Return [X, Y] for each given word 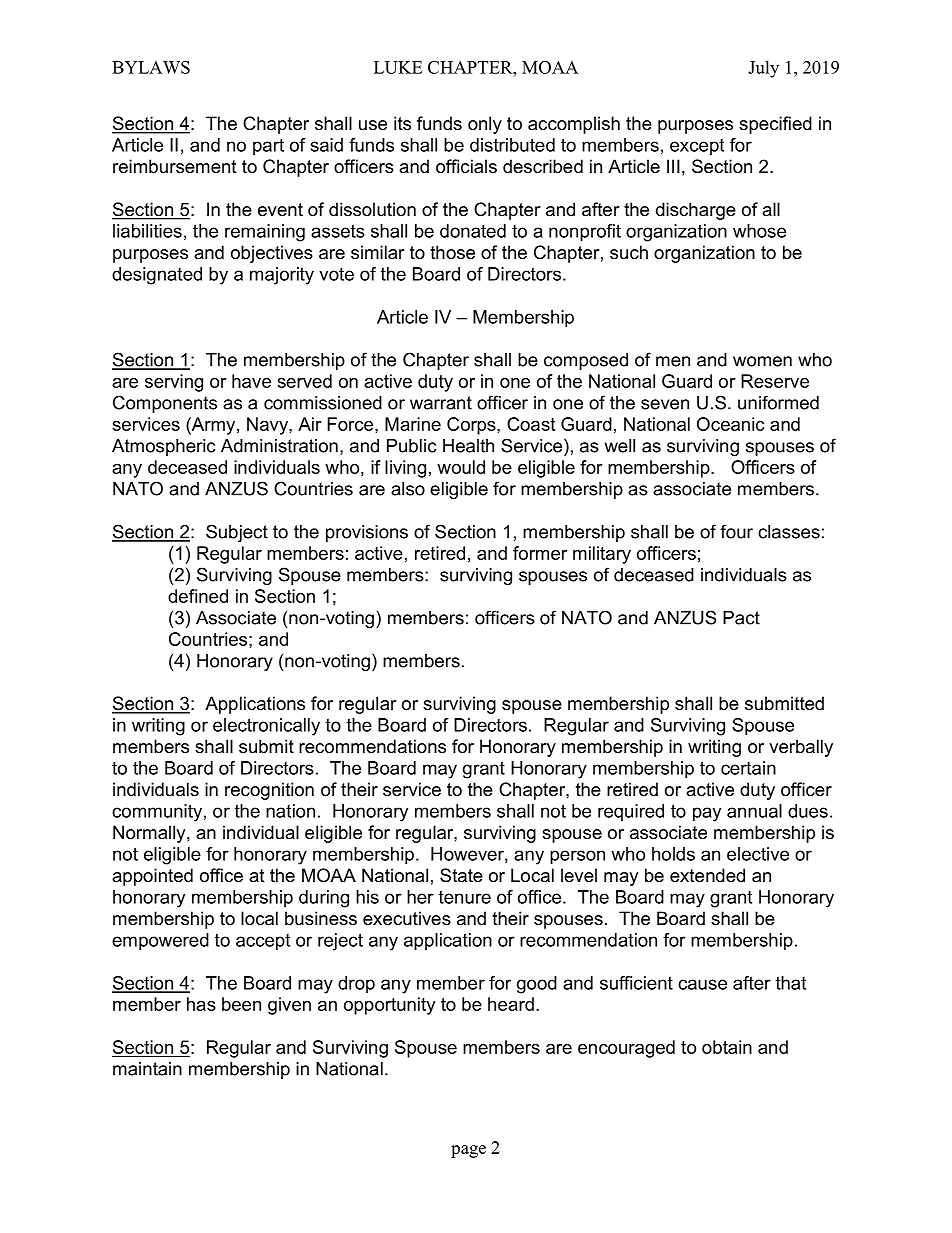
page [468, 1151]
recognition [269, 791]
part [268, 147]
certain [748, 768]
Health [468, 446]
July [763, 69]
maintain [147, 1069]
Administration [279, 446]
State [461, 875]
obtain [727, 1047]
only [485, 125]
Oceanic [730, 424]
